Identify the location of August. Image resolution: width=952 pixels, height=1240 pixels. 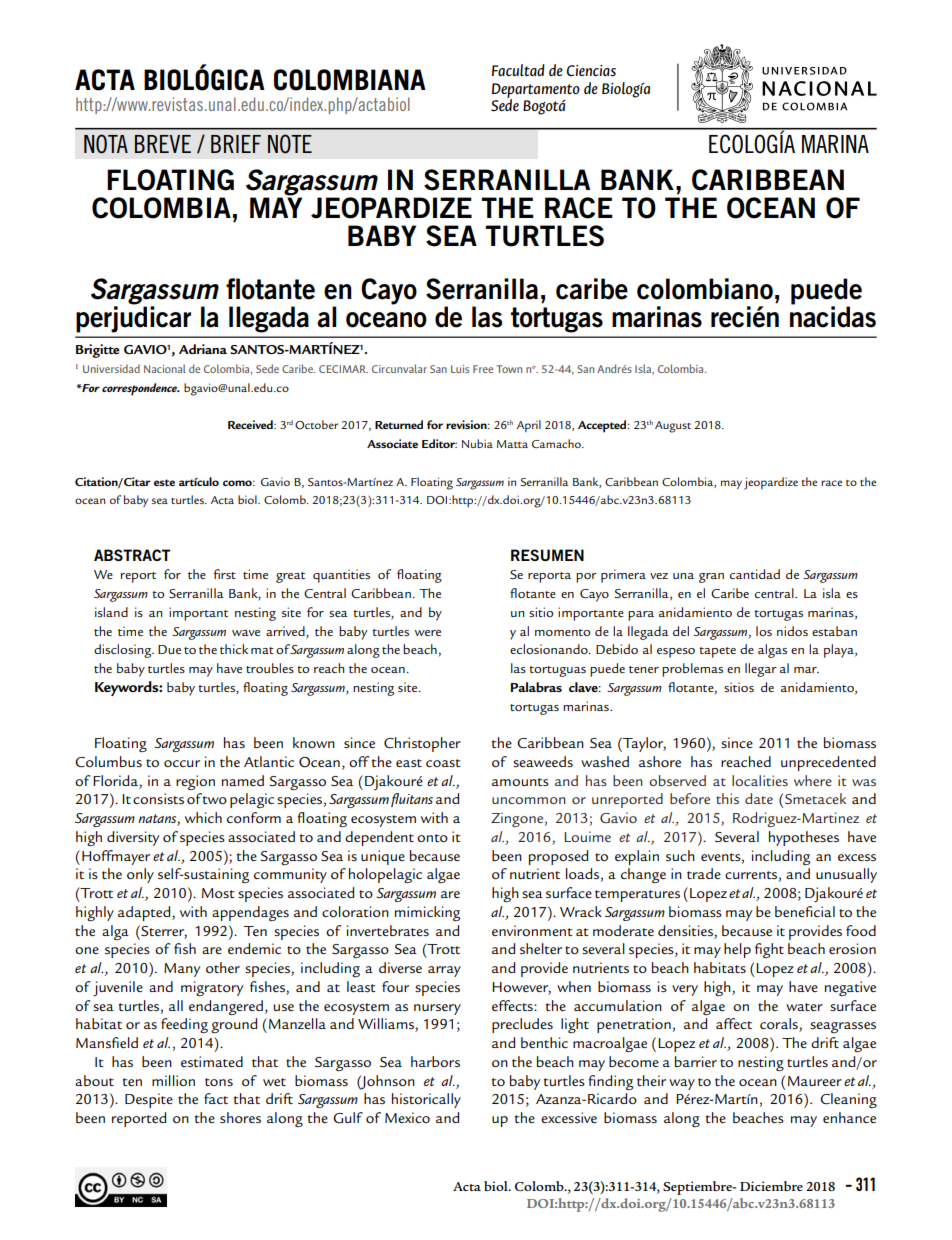
(673, 427).
